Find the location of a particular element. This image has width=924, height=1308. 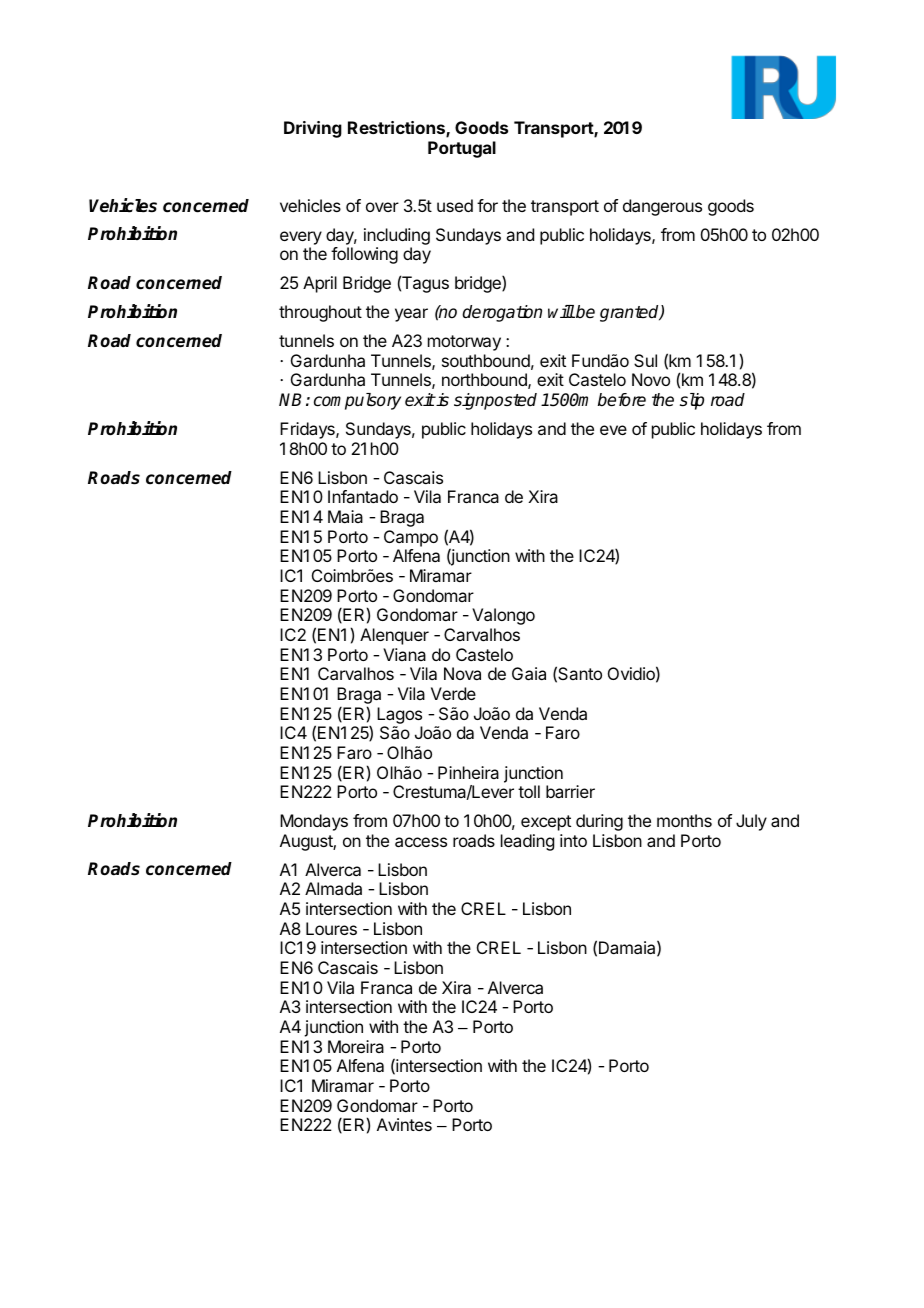

dangerous is located at coordinates (662, 207).
